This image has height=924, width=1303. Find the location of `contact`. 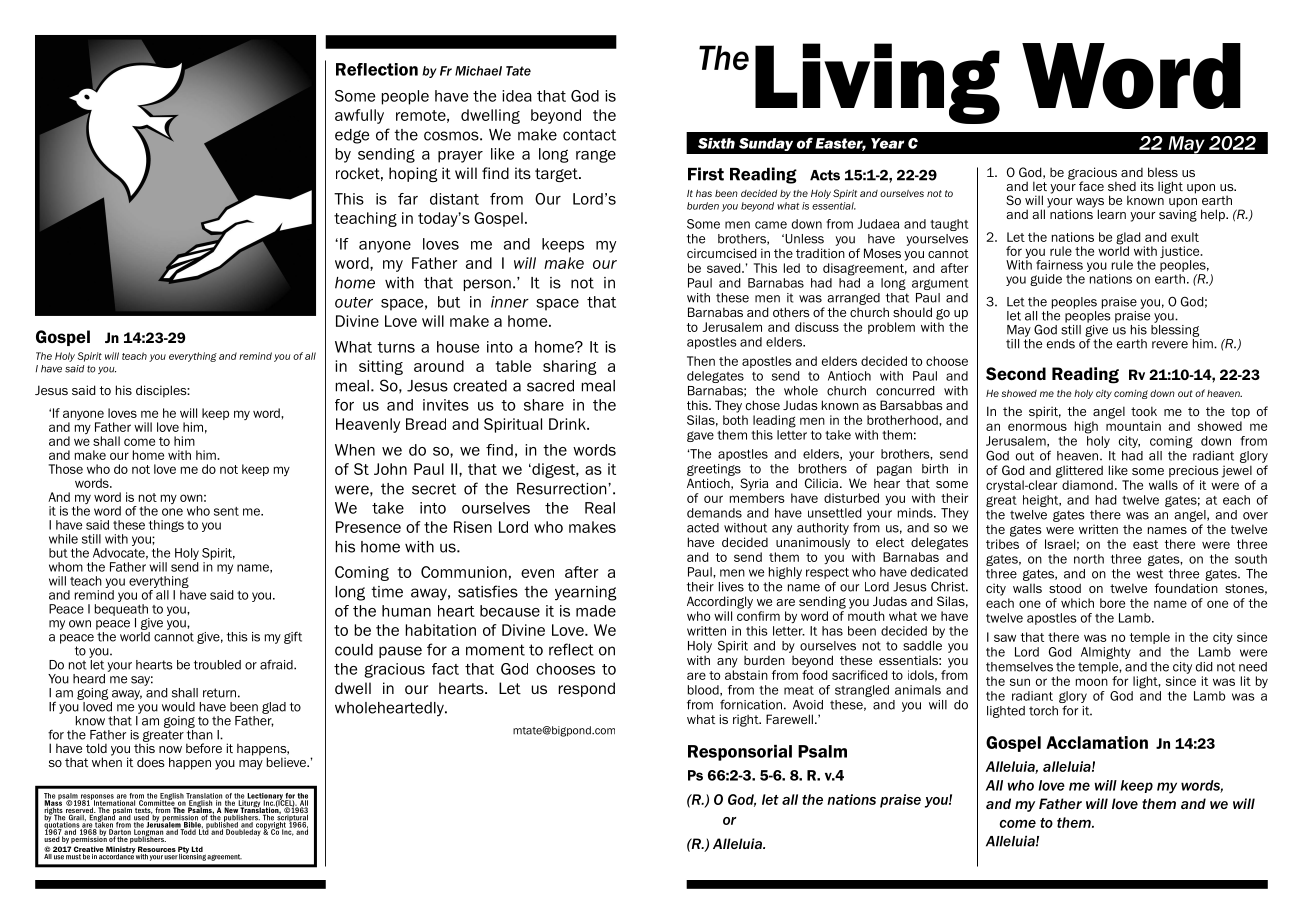

contact is located at coordinates (589, 135).
